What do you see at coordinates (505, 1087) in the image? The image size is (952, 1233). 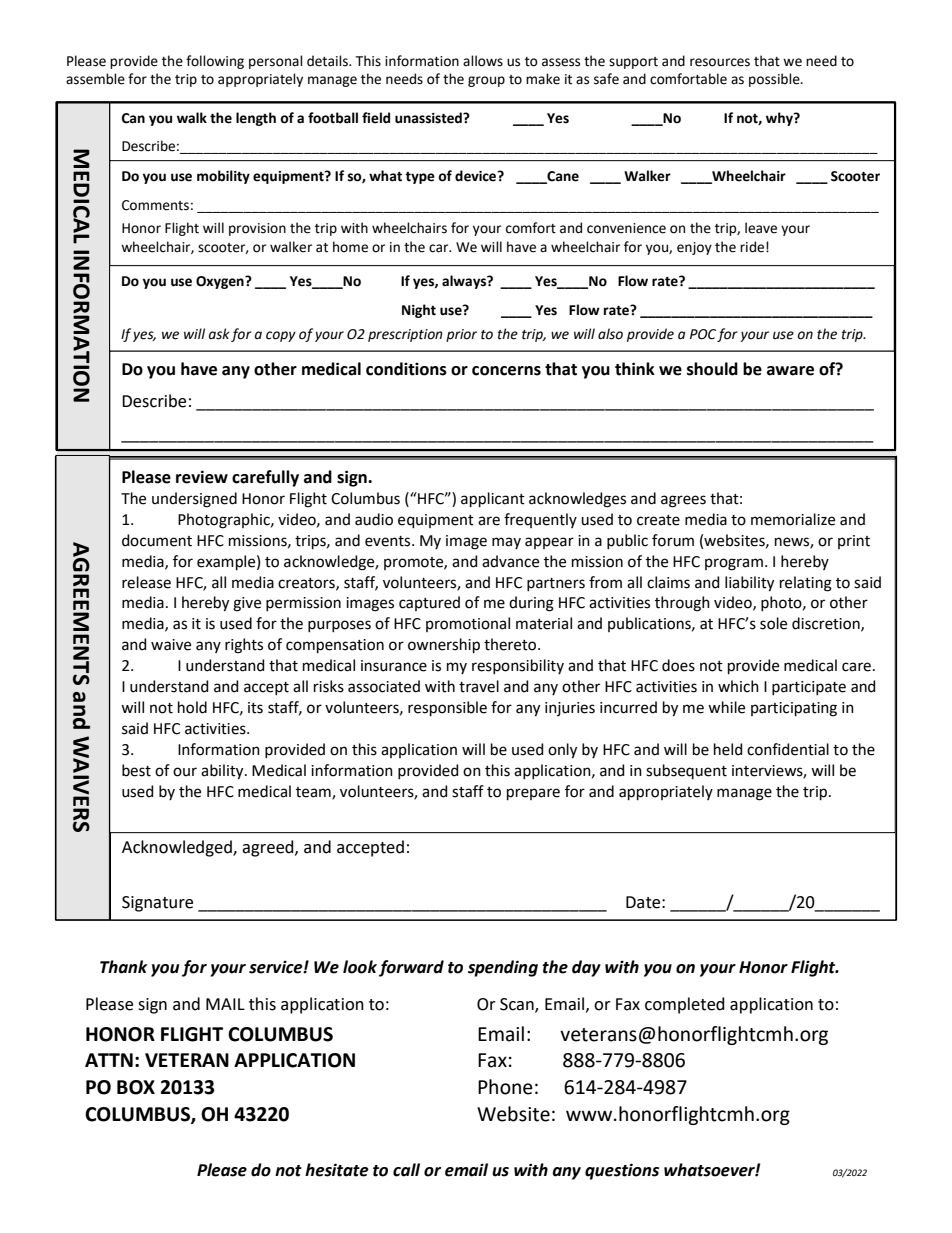 I see `Phone` at bounding box center [505, 1087].
